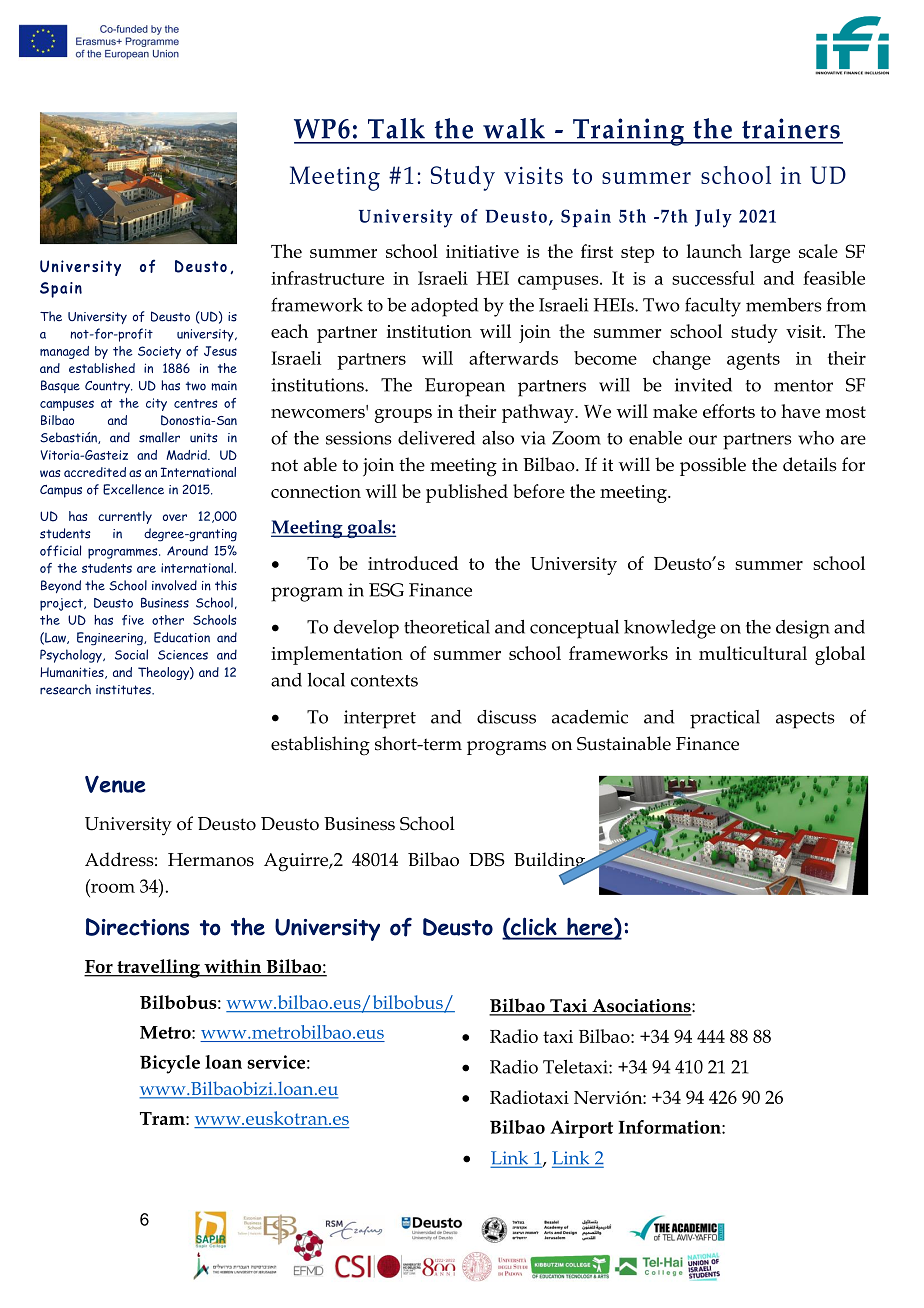 The image size is (924, 1308). Describe the element at coordinates (133, 489) in the page. I see `Excellence` at that location.
